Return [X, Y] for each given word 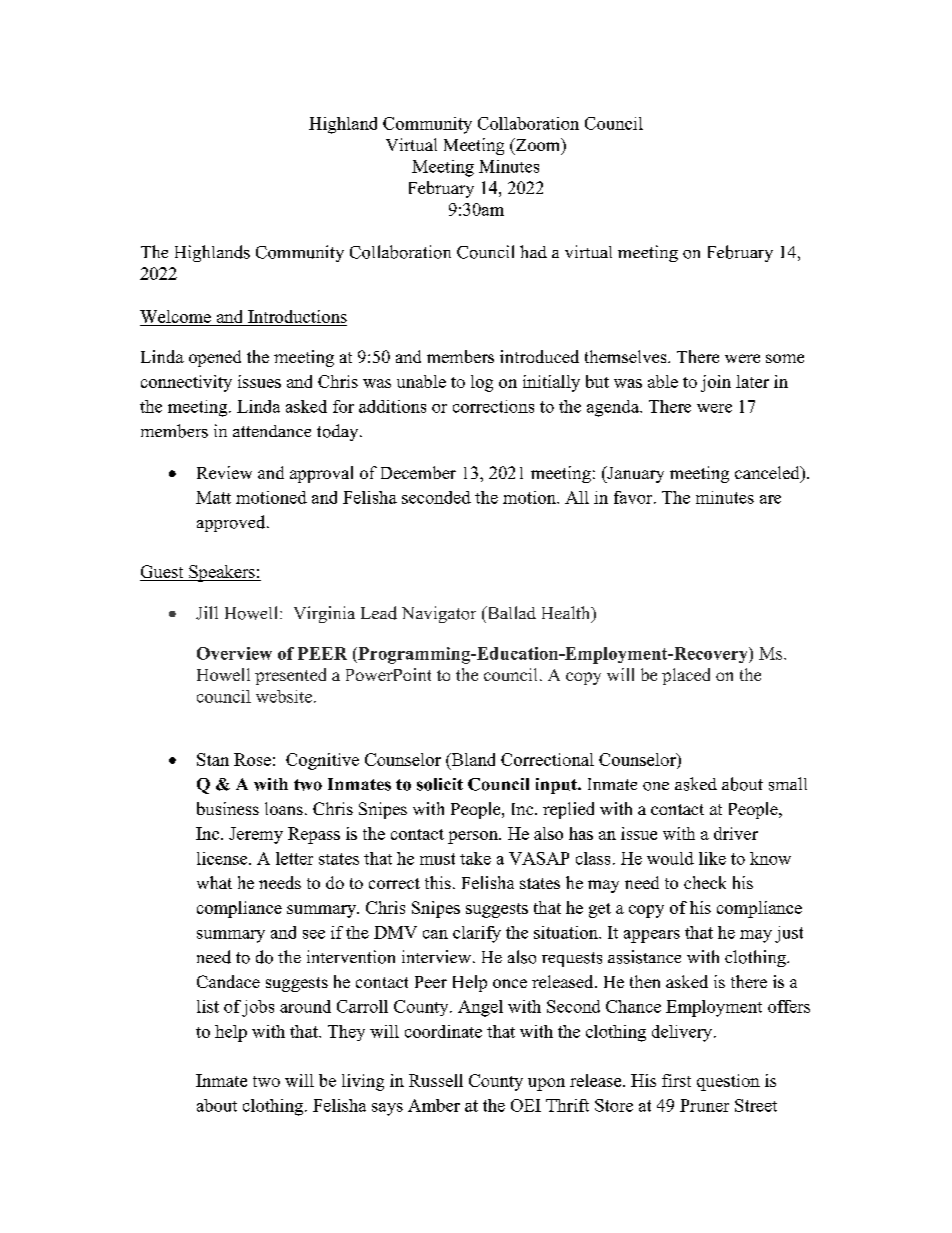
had [533, 251]
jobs [258, 1008]
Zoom [538, 146]
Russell [436, 1080]
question [728, 1082]
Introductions [296, 318]
